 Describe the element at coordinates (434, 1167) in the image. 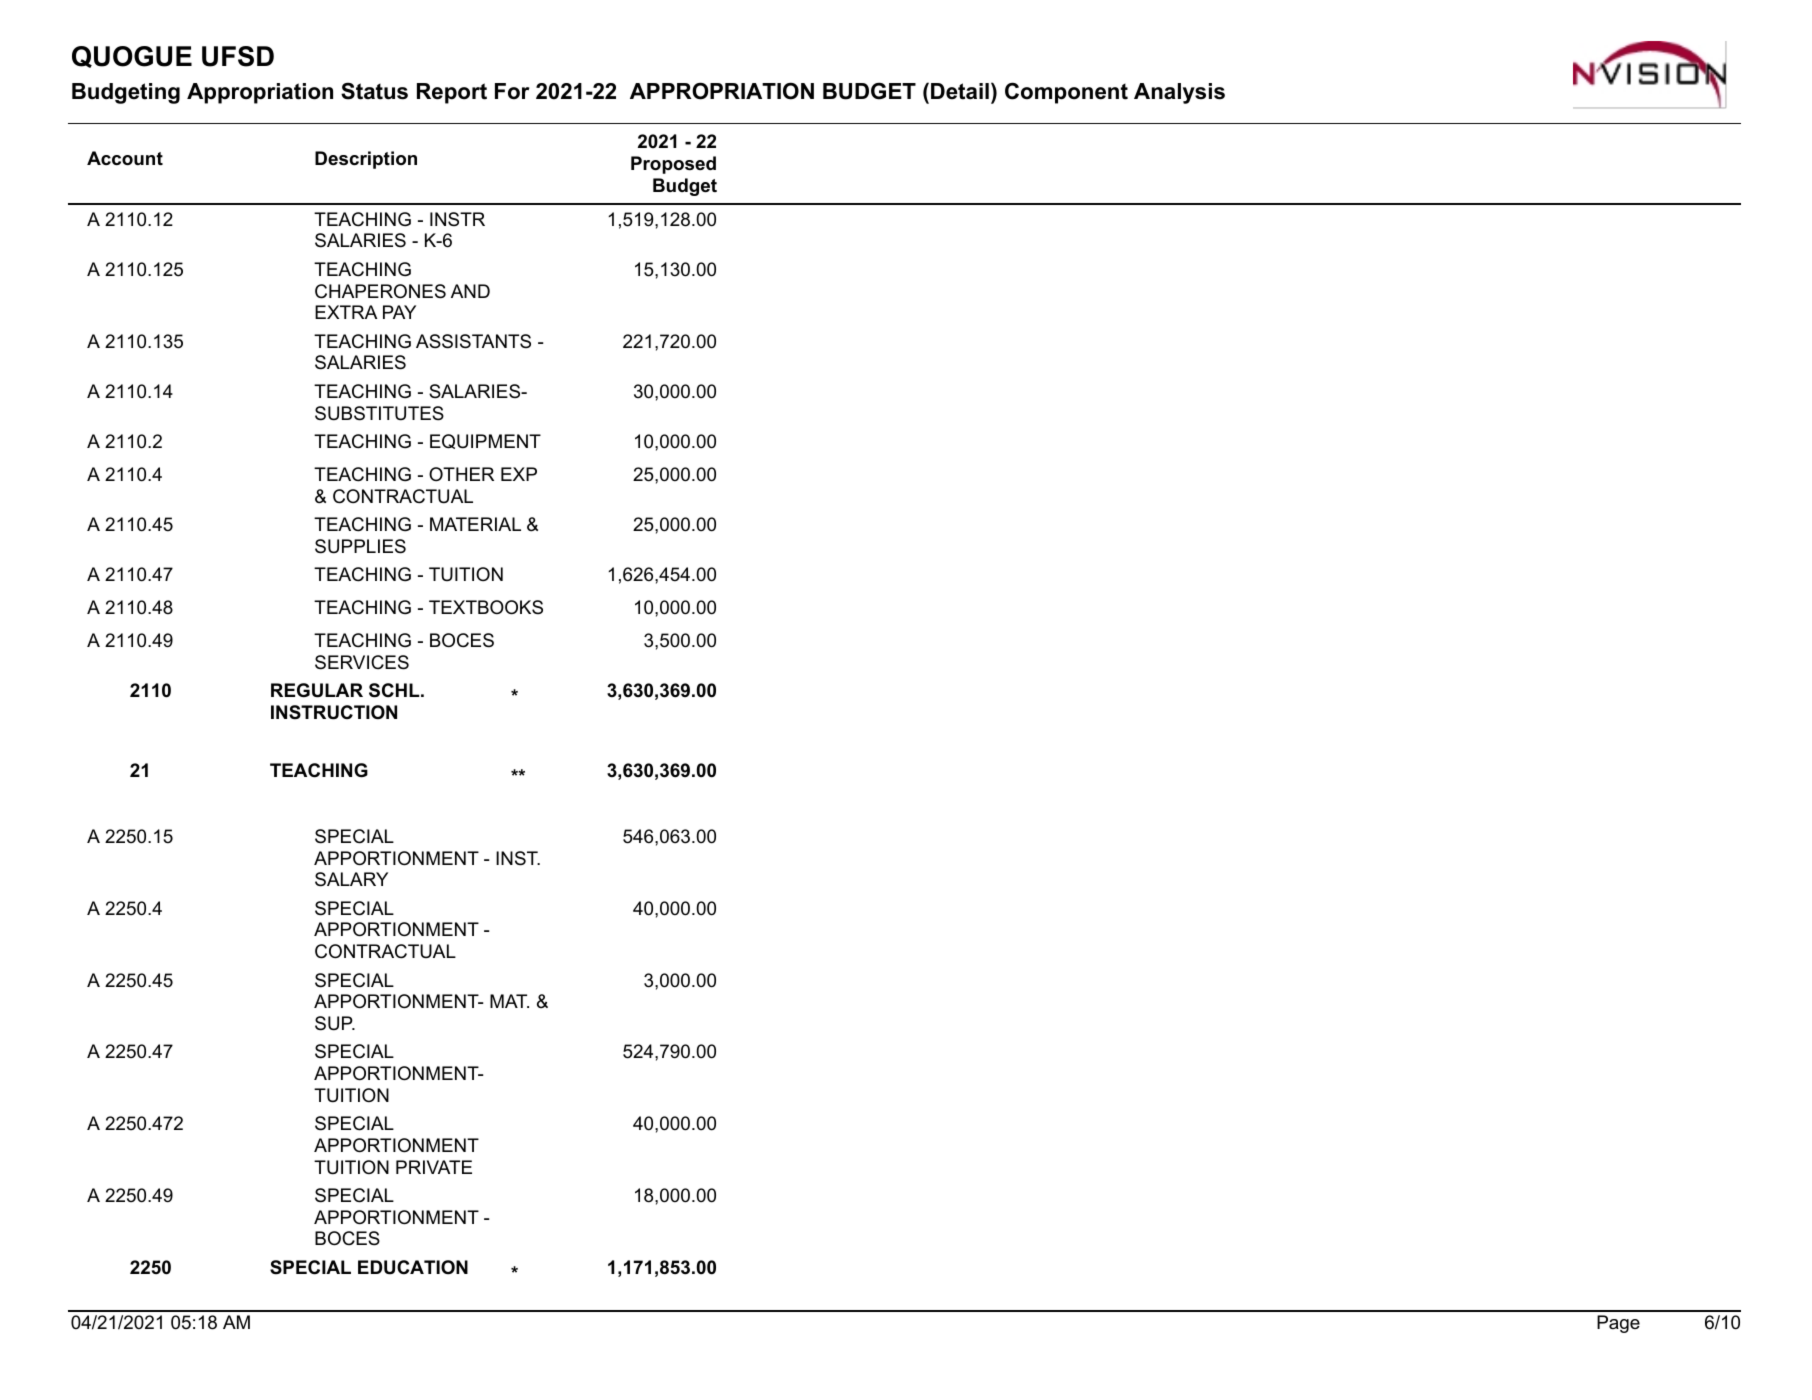

I see `PRIVATE` at that location.
